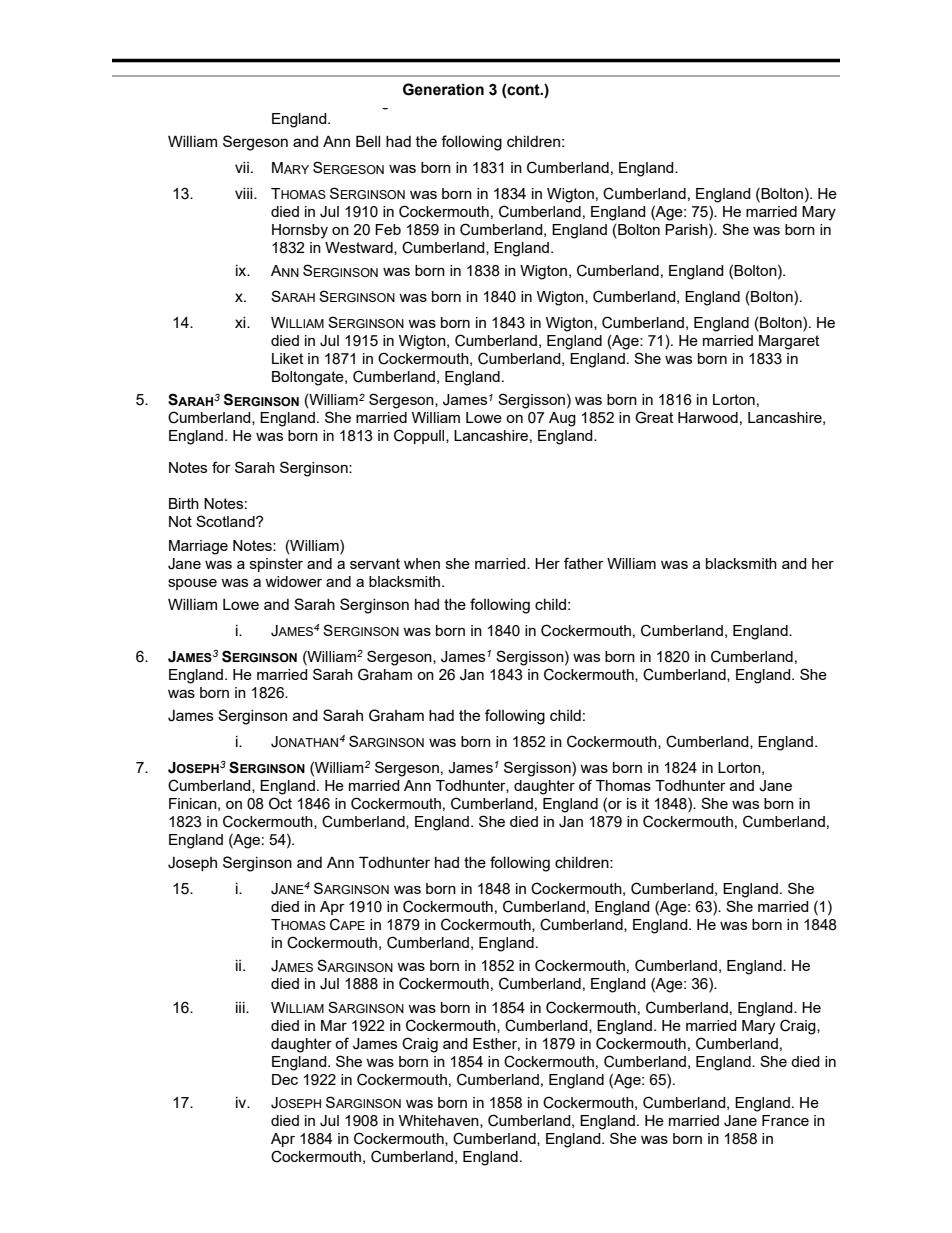 This document has width=952, height=1233. What do you see at coordinates (221, 467) in the document?
I see `for` at bounding box center [221, 467].
